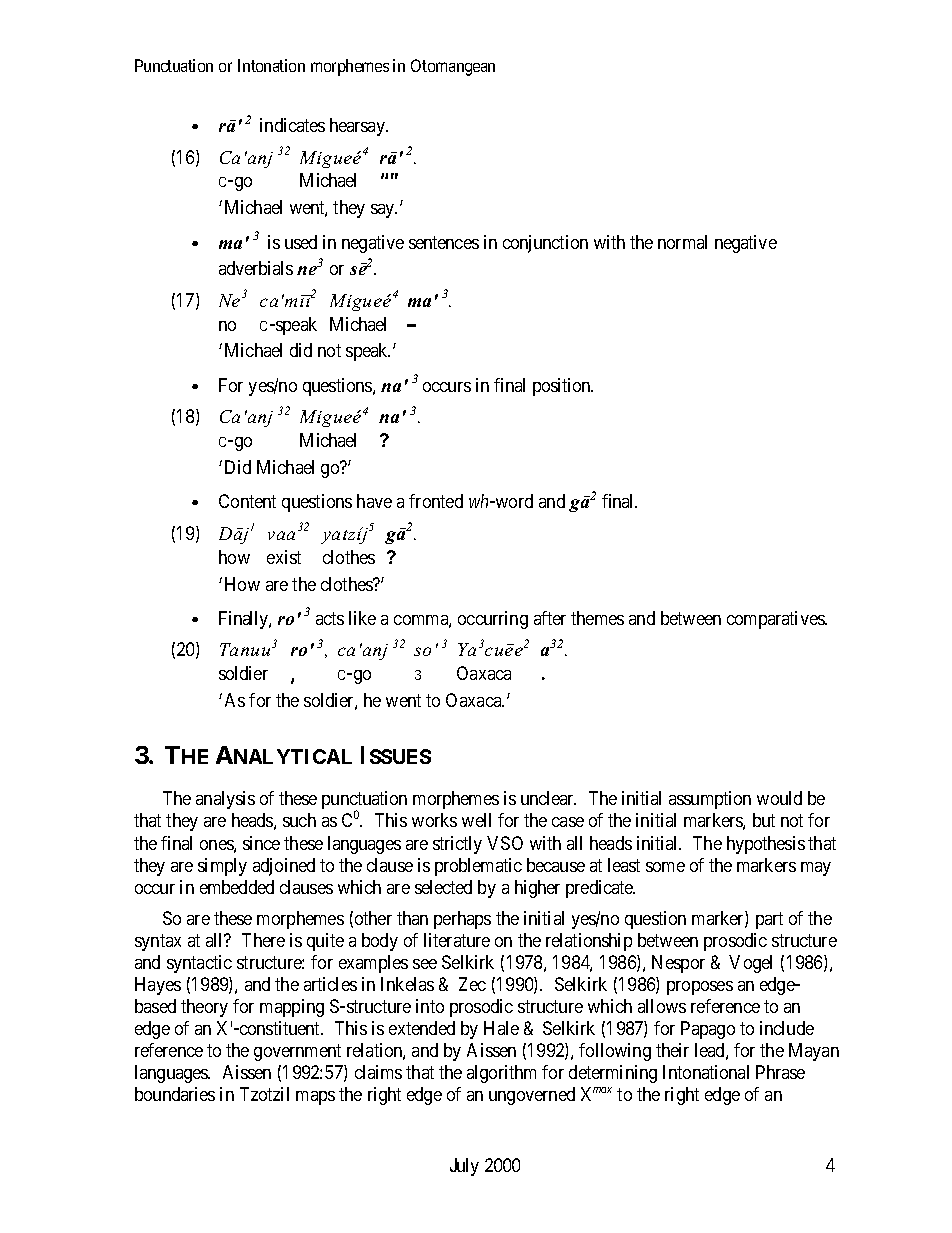 This page has width=952, height=1233. Describe the element at coordinates (292, 125) in the page. I see `indicates` at that location.
